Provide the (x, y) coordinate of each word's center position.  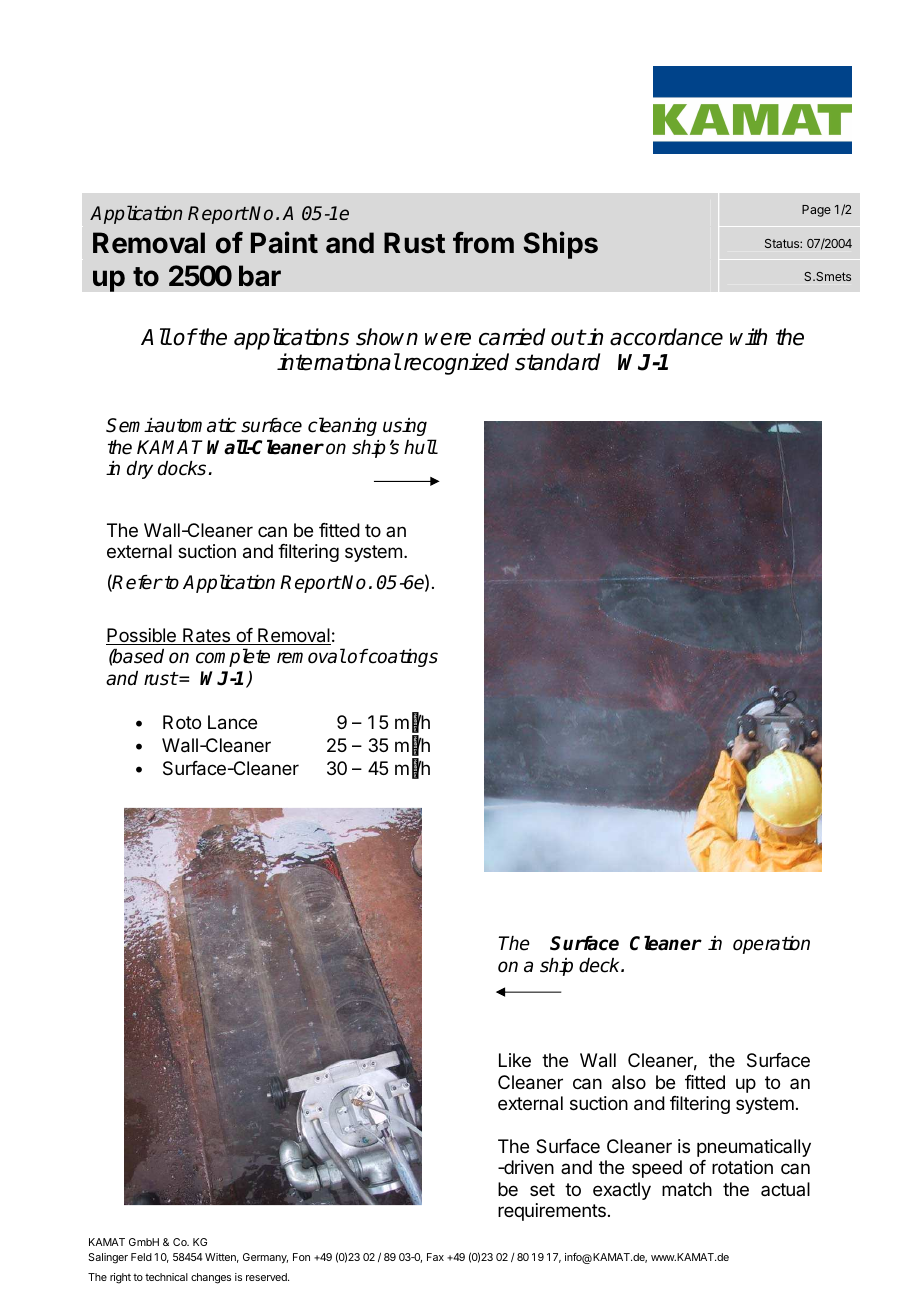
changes (211, 1278)
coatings (402, 658)
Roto (182, 722)
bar (260, 276)
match (687, 1189)
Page (816, 211)
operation (771, 945)
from (483, 242)
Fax (435, 1257)
